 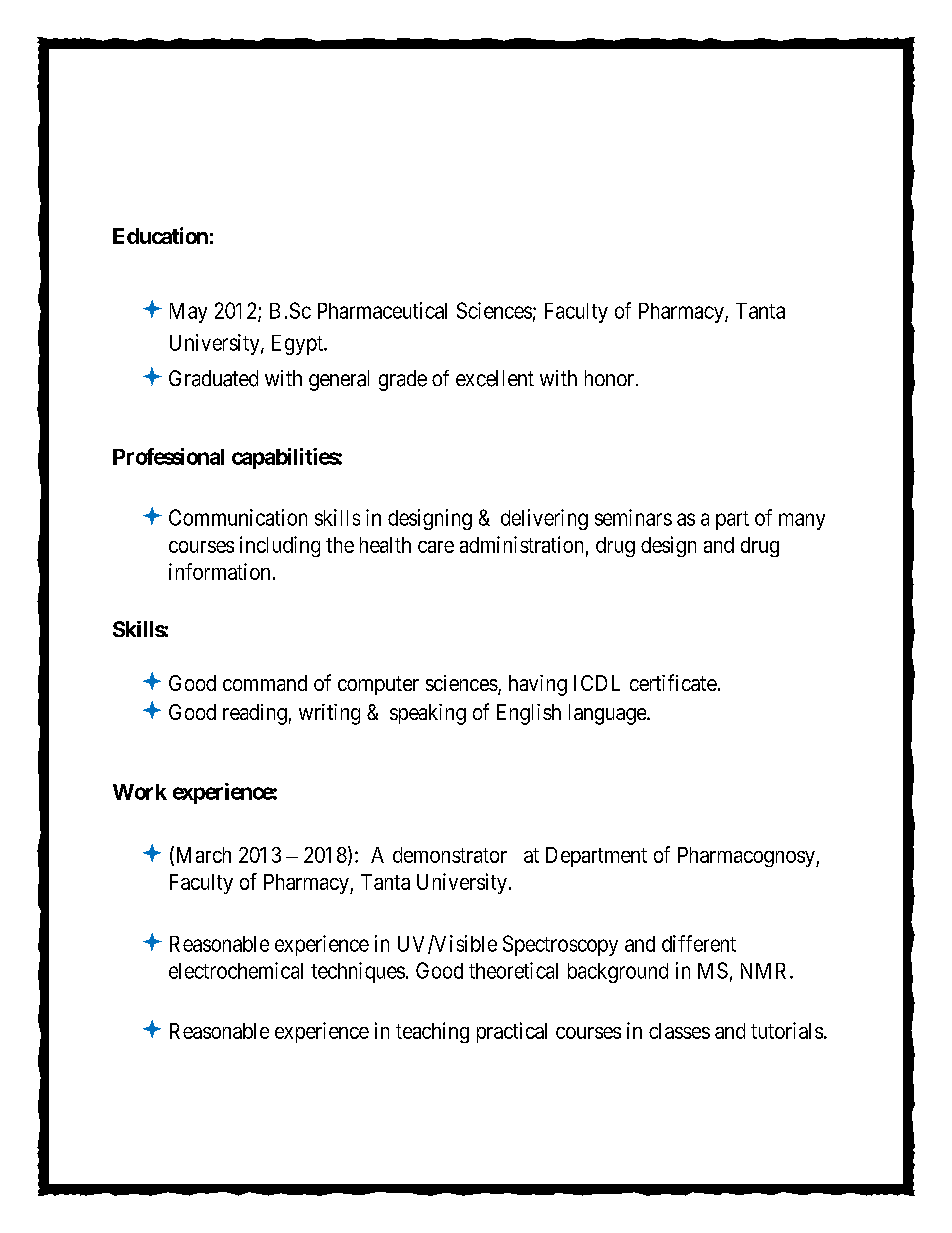 I want to click on March, so click(x=202, y=855).
